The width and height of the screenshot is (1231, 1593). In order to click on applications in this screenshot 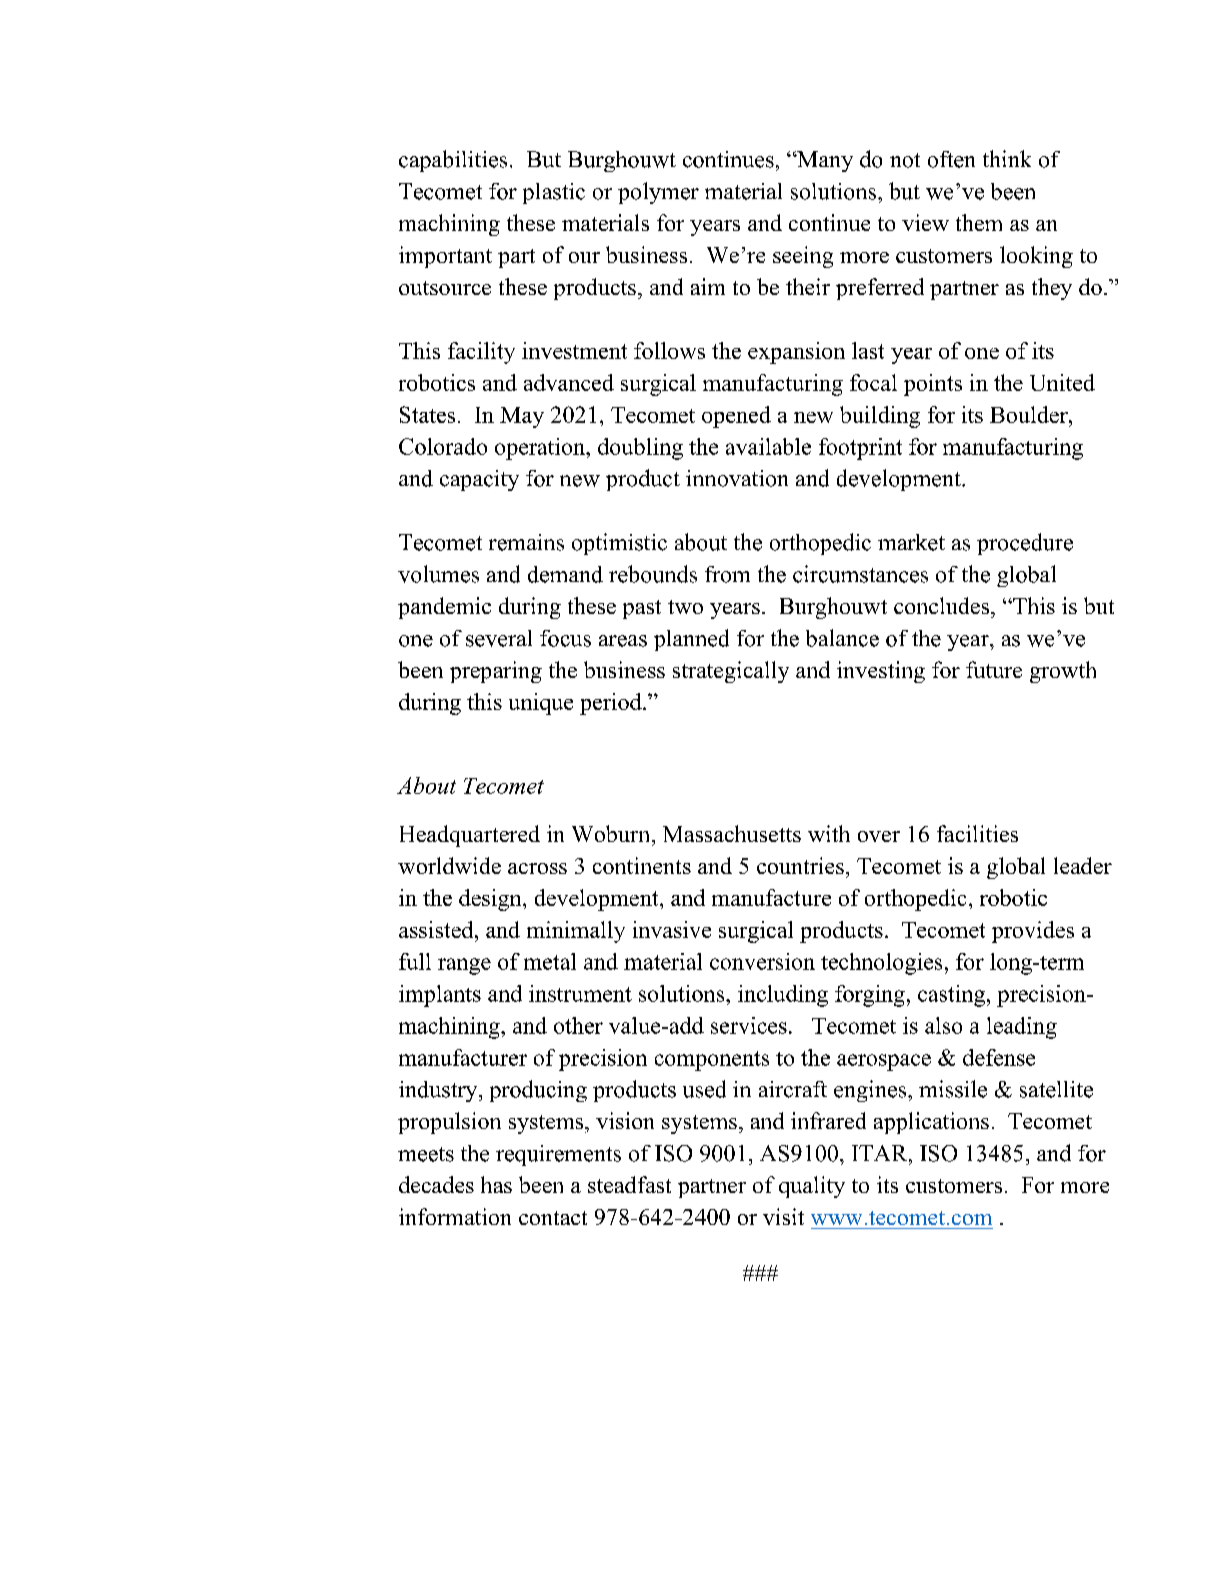, I will do `click(931, 1123)`.
